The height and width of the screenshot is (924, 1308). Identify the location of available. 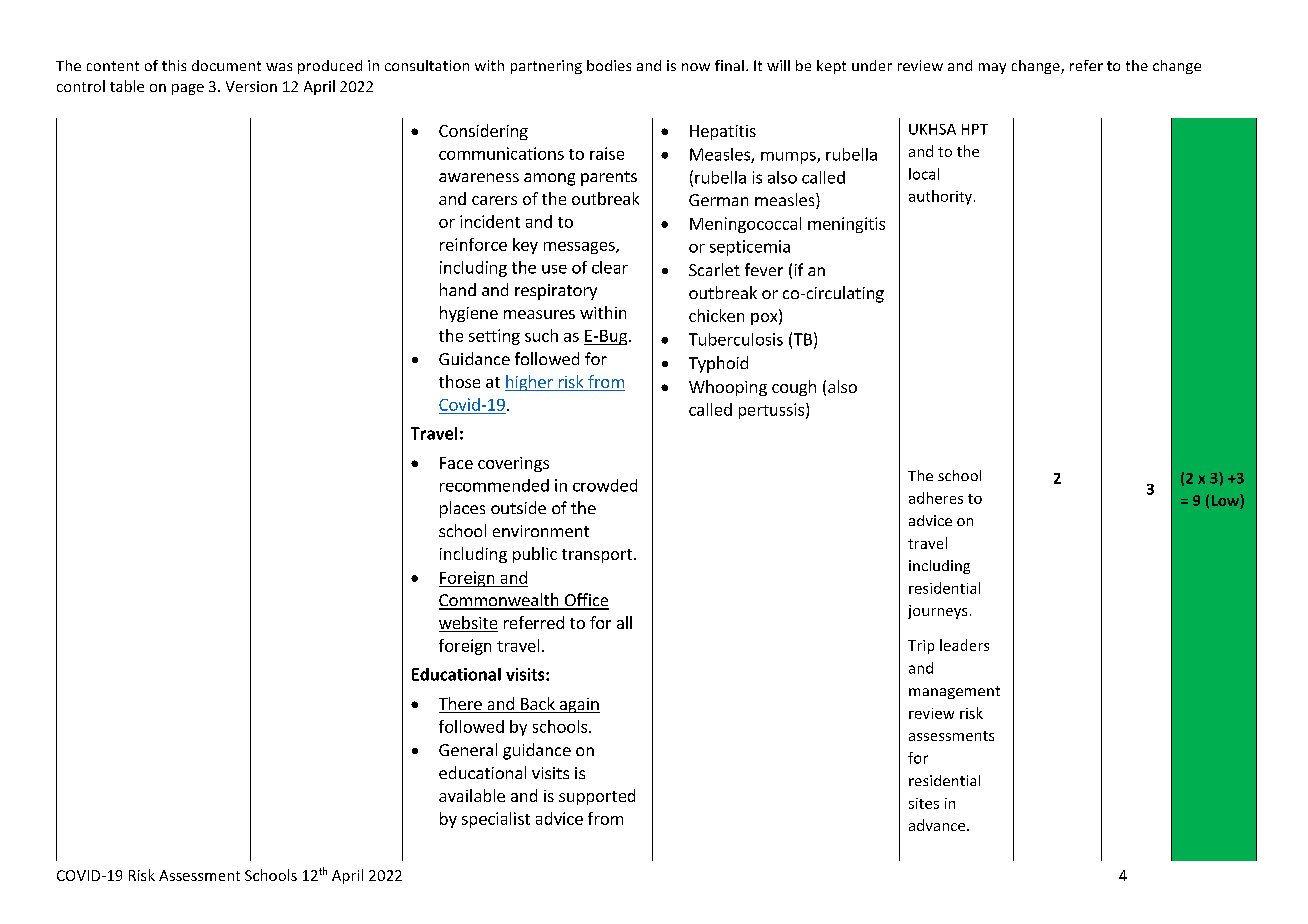
(472, 795).
